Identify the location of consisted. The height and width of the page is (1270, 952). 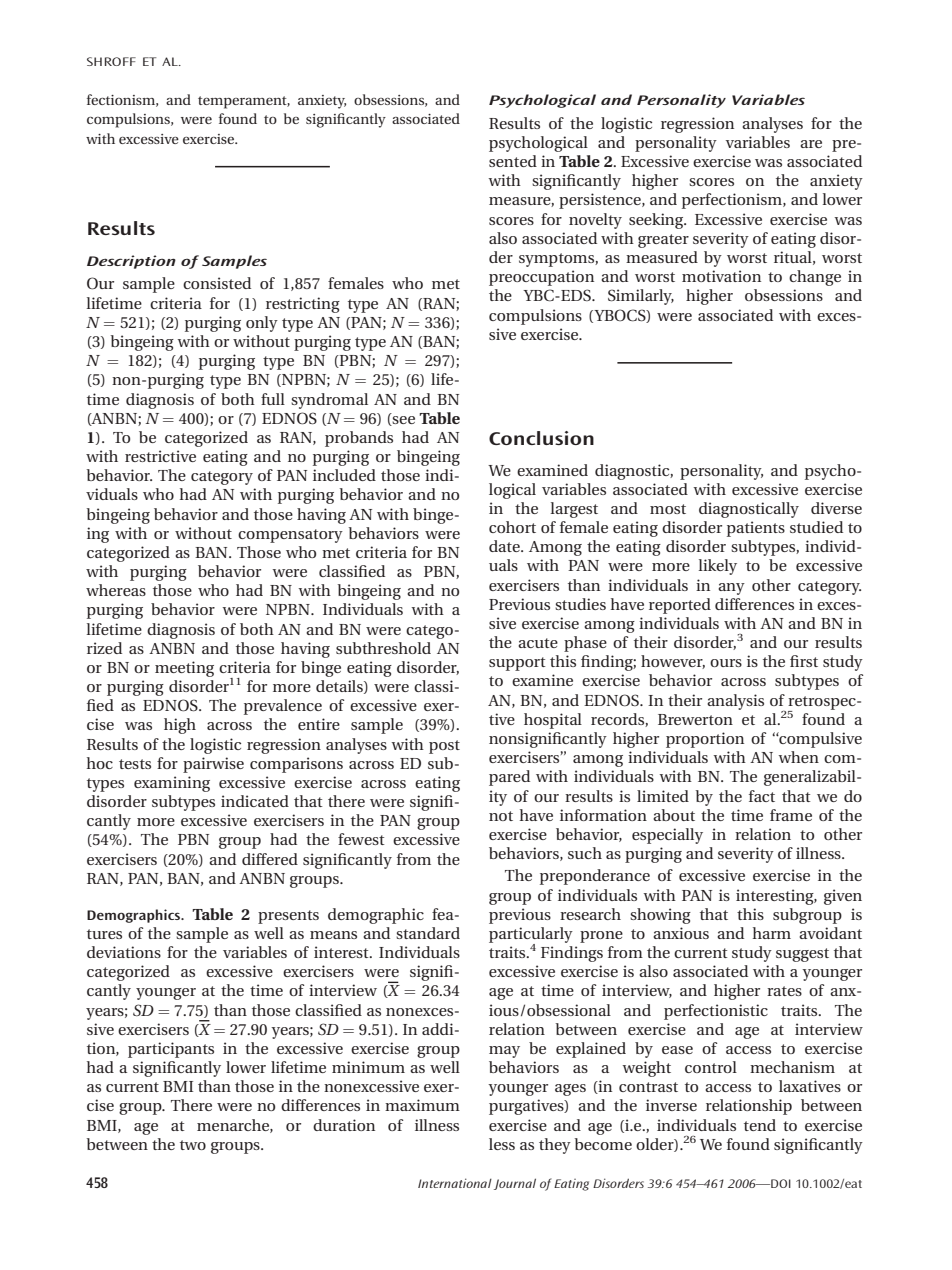
(217, 283).
